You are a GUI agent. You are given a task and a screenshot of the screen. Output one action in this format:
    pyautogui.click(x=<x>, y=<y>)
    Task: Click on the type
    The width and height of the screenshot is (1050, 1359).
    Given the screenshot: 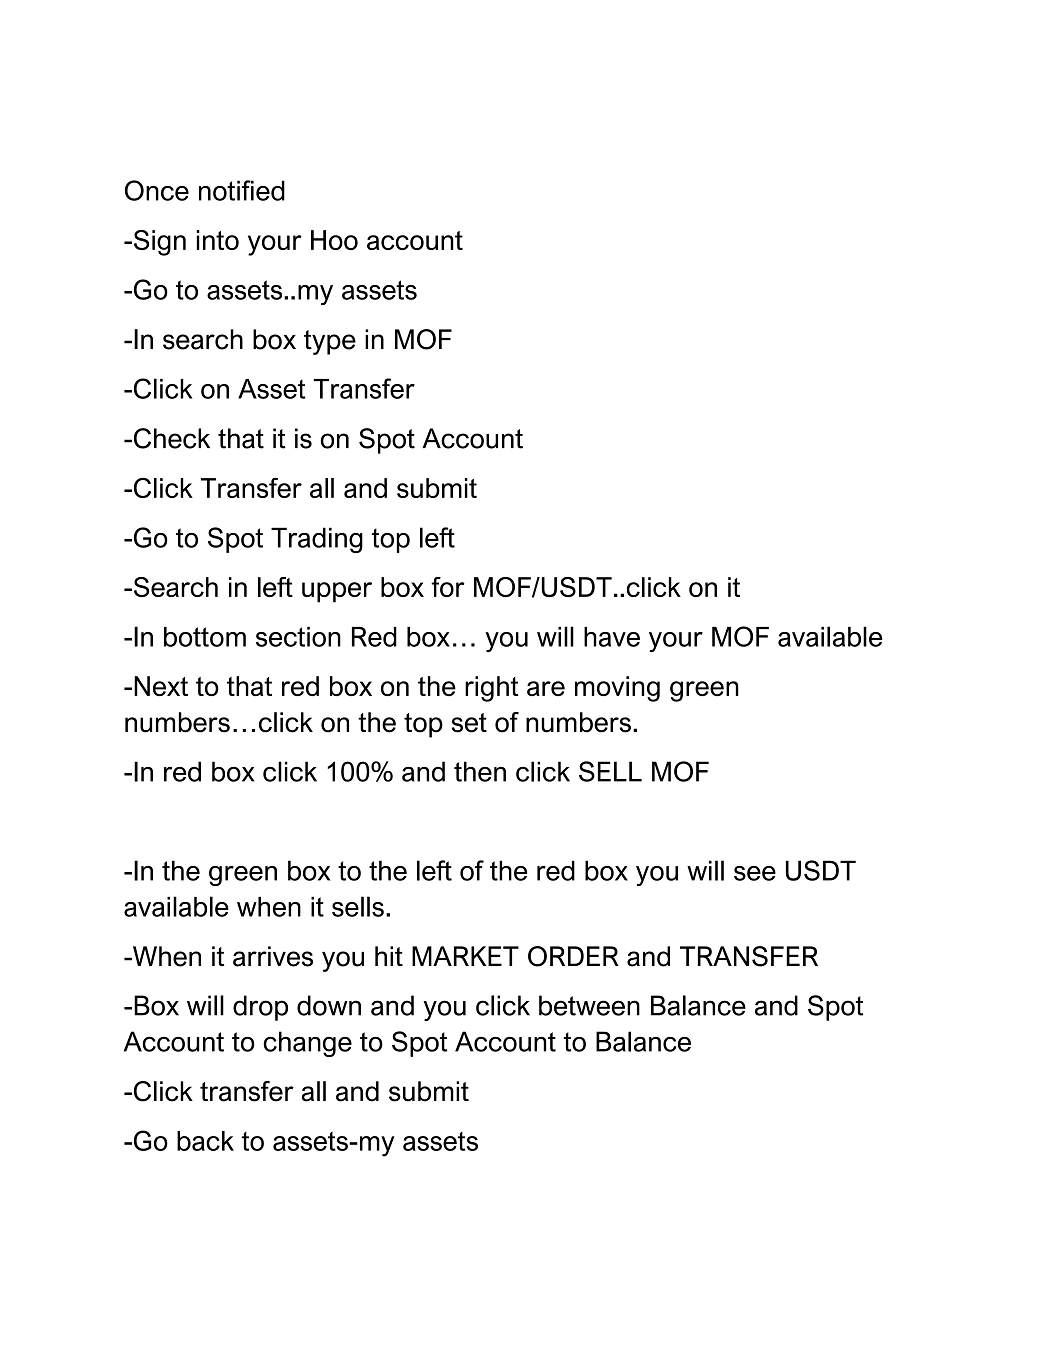 What is the action you would take?
    pyautogui.click(x=330, y=342)
